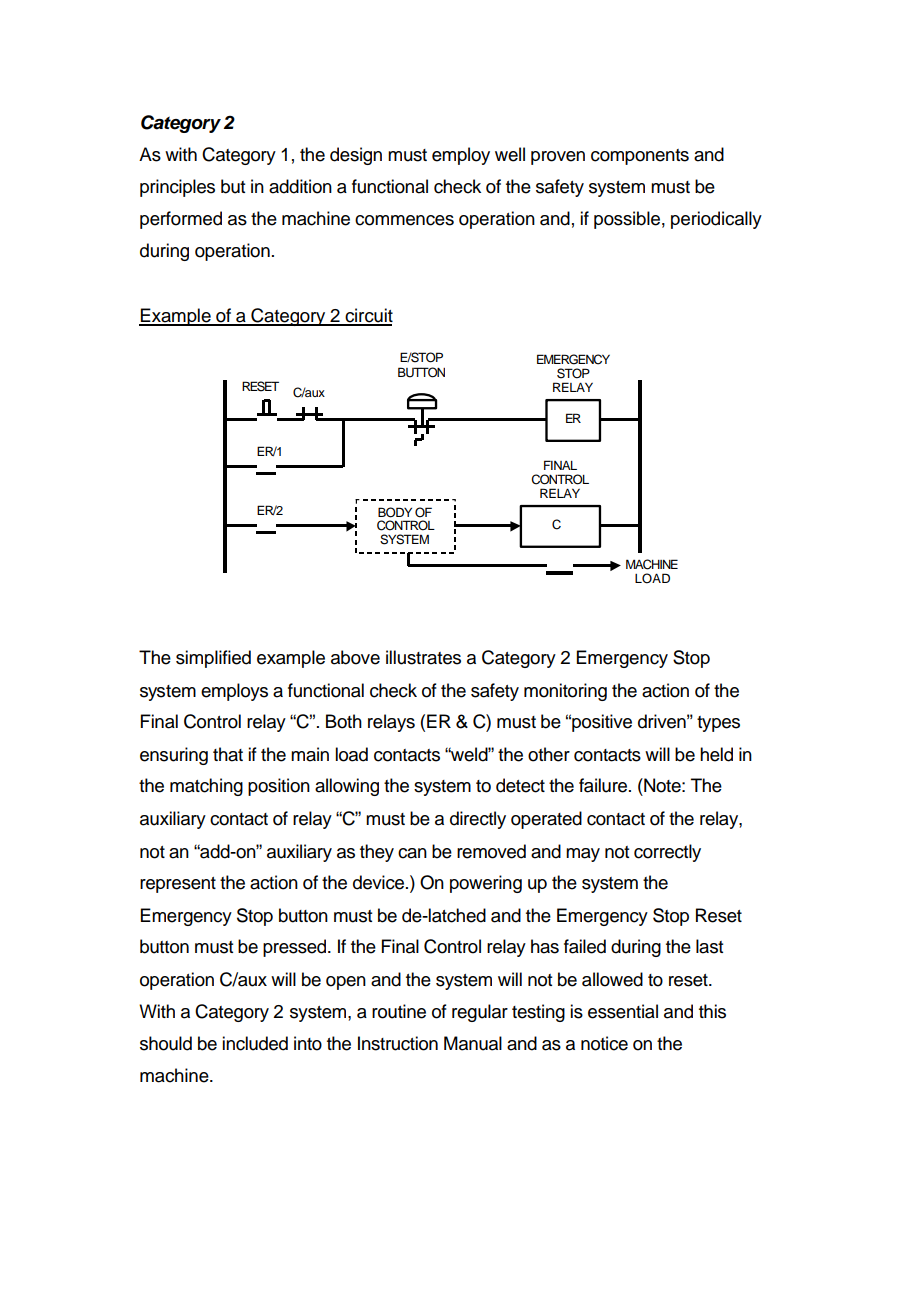  I want to click on principles, so click(177, 188).
